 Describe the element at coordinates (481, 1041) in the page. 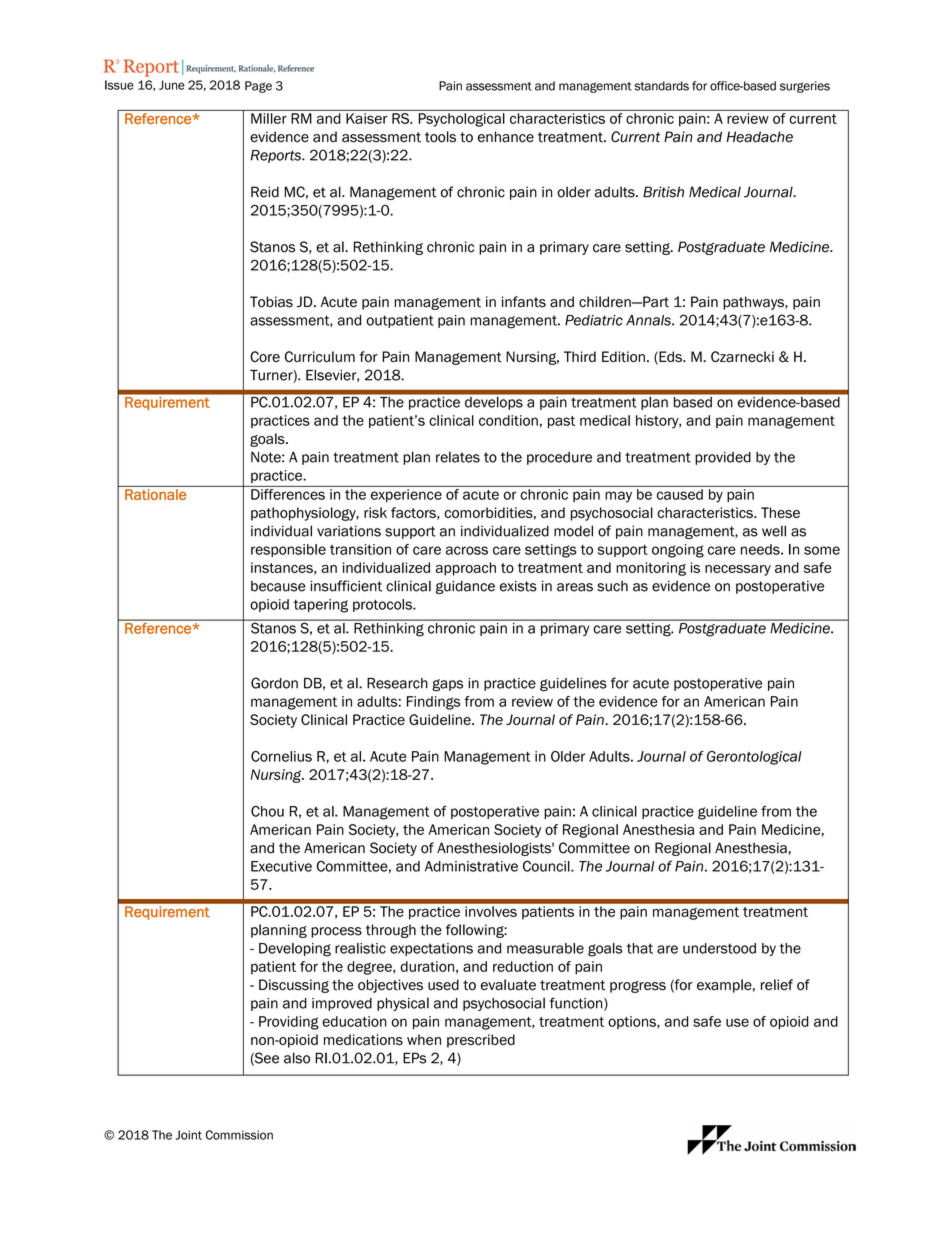

I see `prescribed` at that location.
